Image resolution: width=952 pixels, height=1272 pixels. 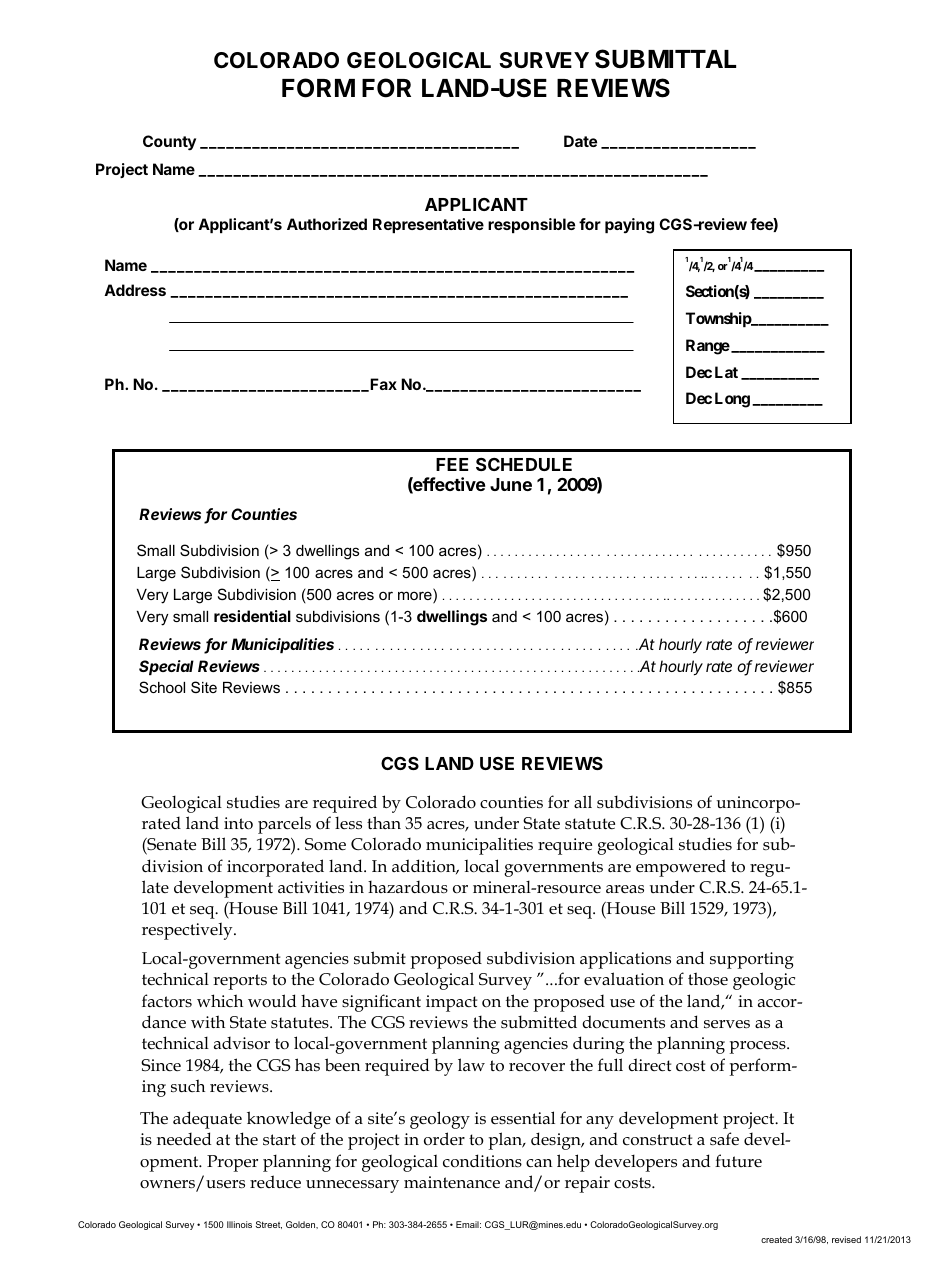 I want to click on more, so click(x=416, y=596).
